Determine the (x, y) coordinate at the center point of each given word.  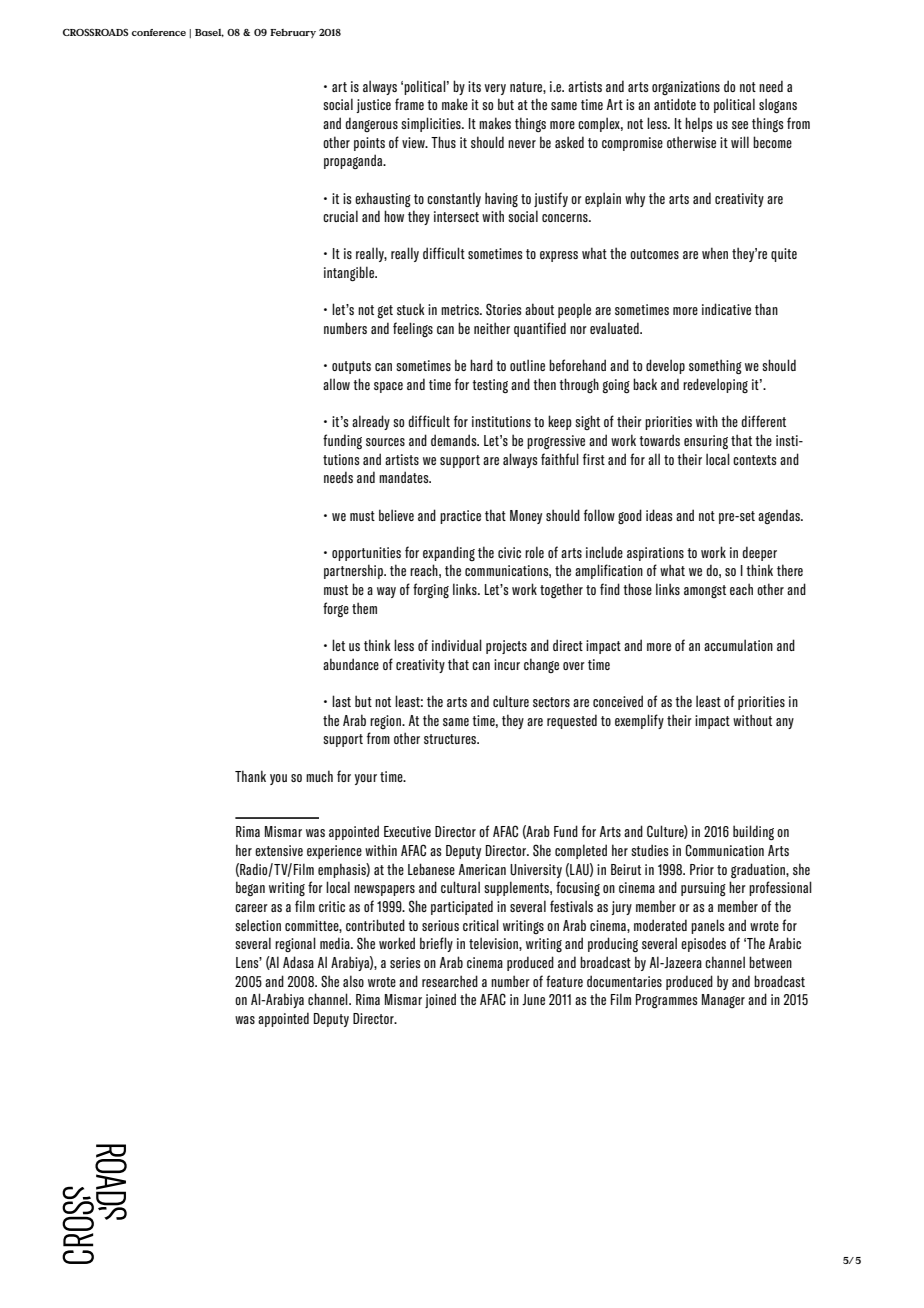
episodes (703, 944)
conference (159, 32)
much (319, 776)
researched (450, 981)
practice (460, 517)
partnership (354, 571)
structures (451, 739)
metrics (461, 309)
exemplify (639, 721)
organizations (686, 88)
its (474, 86)
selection (258, 925)
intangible (350, 274)
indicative (726, 309)
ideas (659, 515)
